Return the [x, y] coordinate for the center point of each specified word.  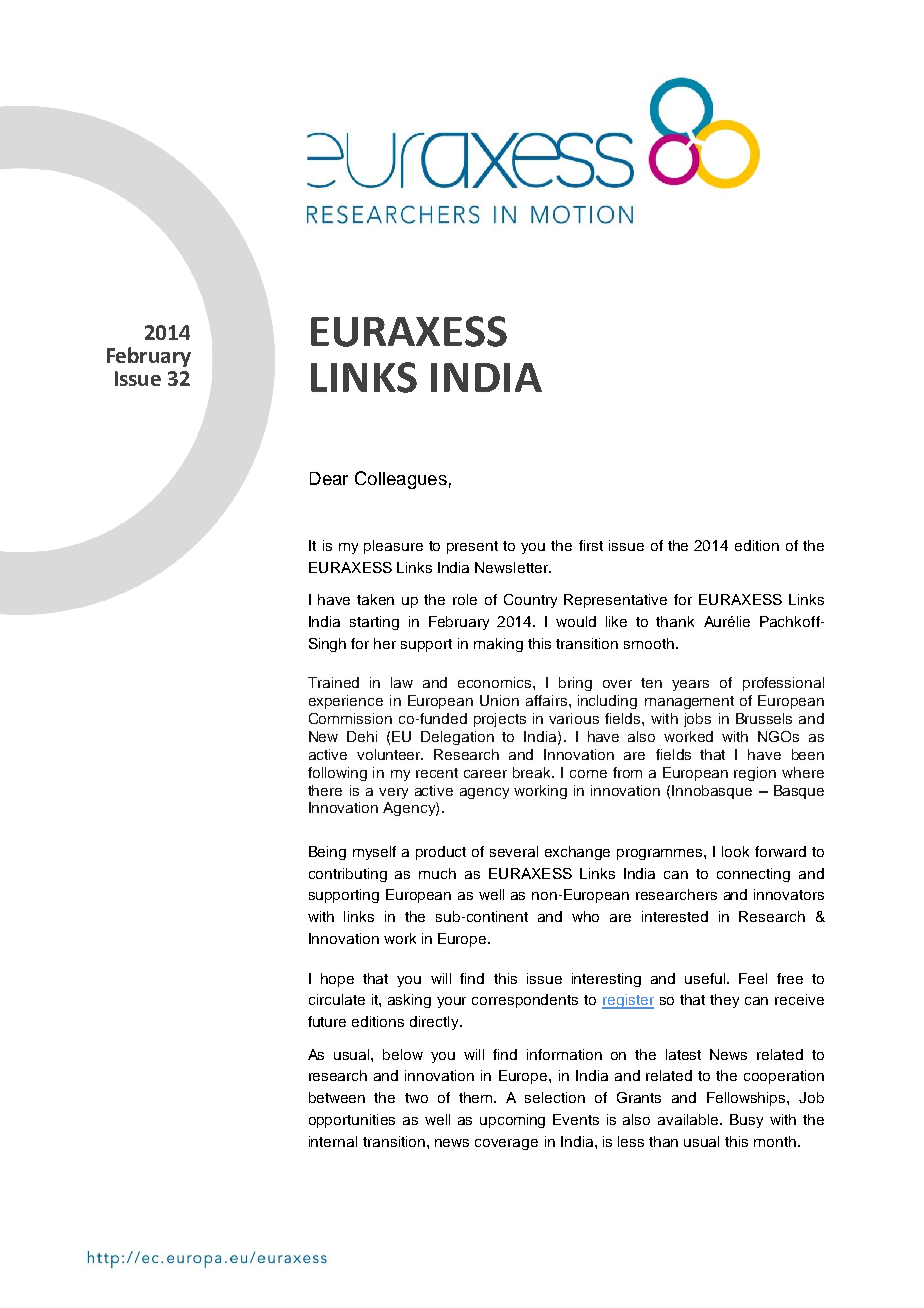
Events [576, 1119]
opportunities [352, 1121]
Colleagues [401, 480]
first [591, 545]
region [755, 774]
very [393, 793]
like [616, 621]
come [588, 774]
